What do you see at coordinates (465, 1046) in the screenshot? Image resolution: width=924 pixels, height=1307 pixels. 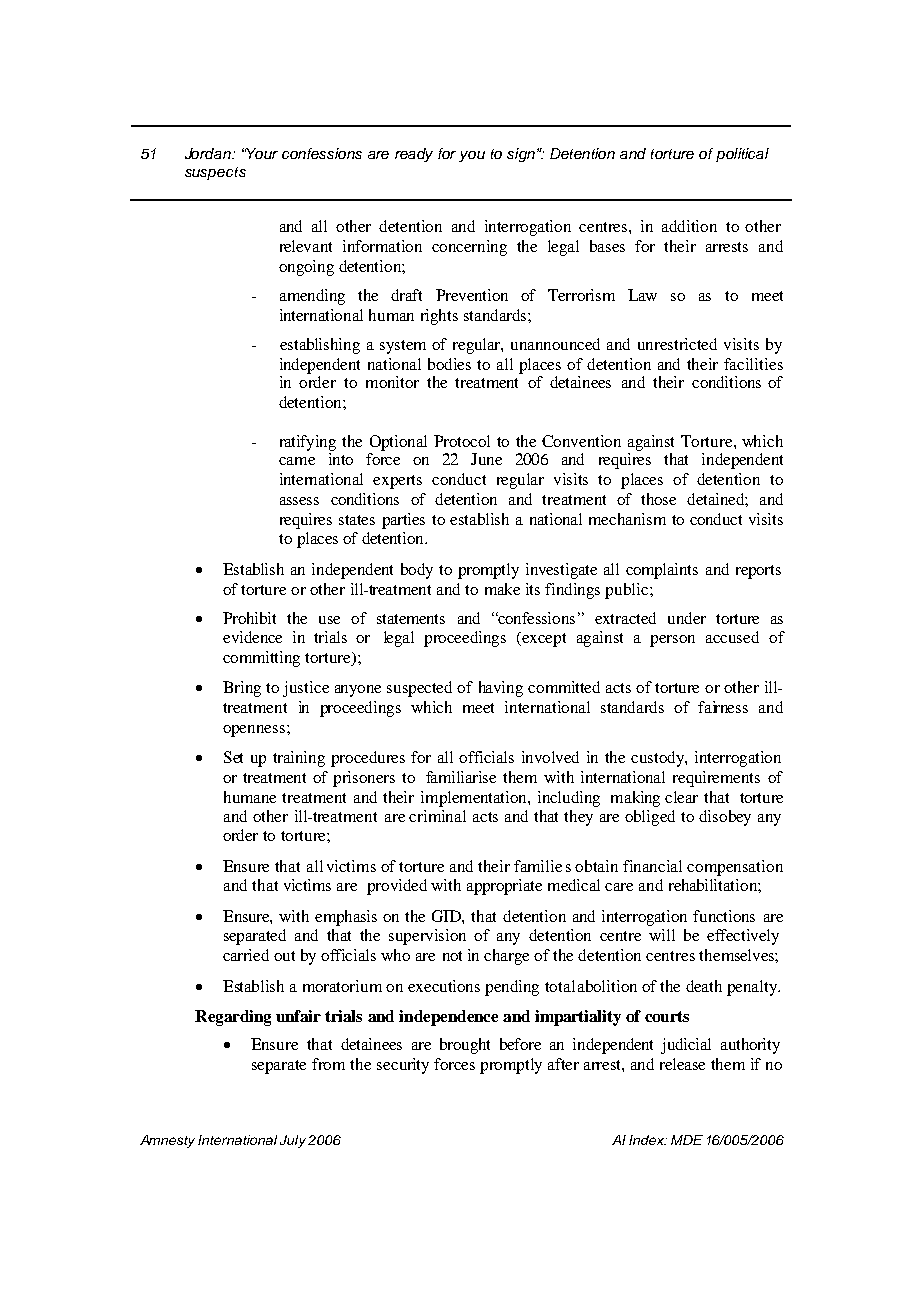 I see `brought` at bounding box center [465, 1046].
